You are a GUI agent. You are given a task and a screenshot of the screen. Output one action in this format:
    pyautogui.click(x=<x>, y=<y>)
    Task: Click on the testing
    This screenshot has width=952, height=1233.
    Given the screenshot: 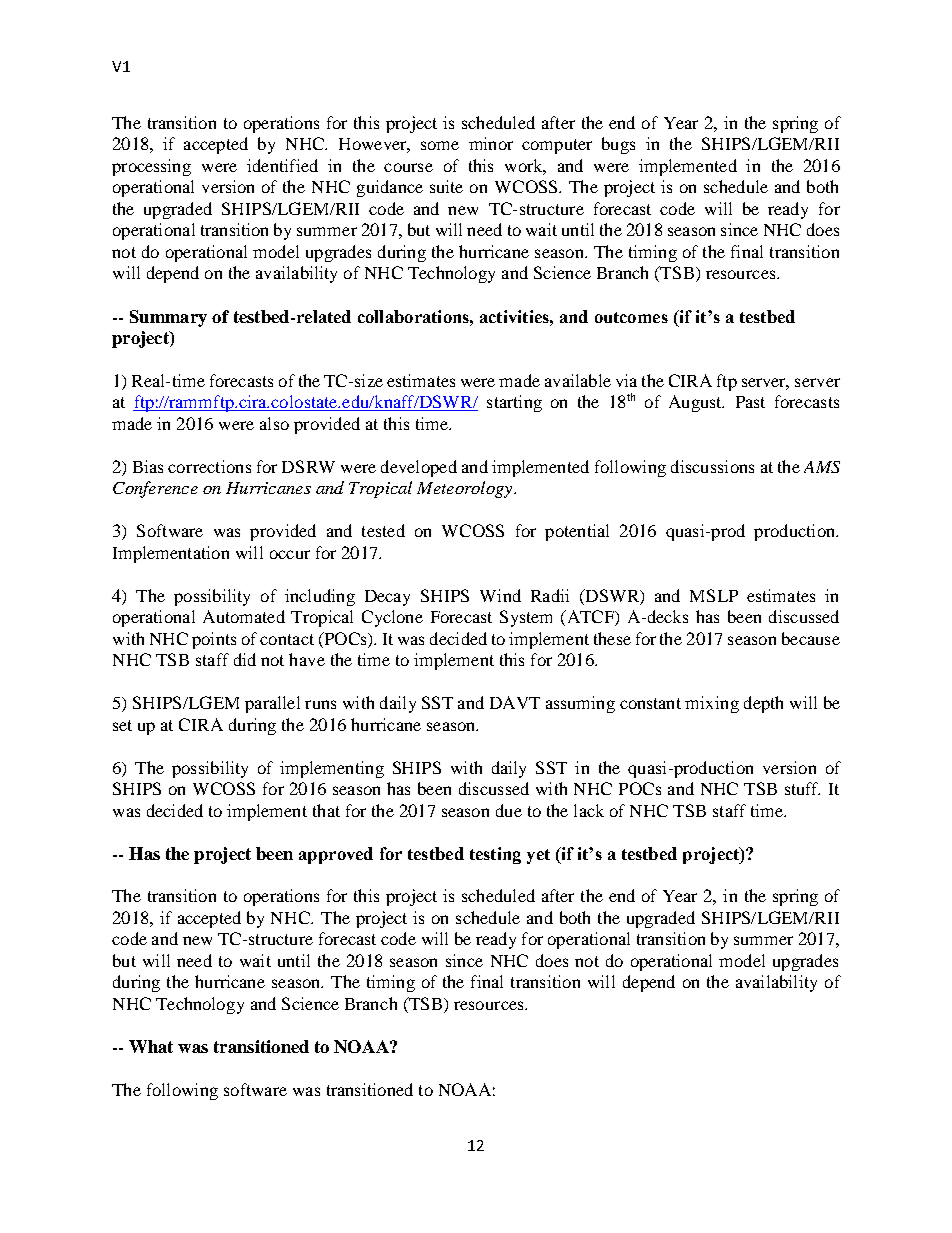 What is the action you would take?
    pyautogui.click(x=495, y=855)
